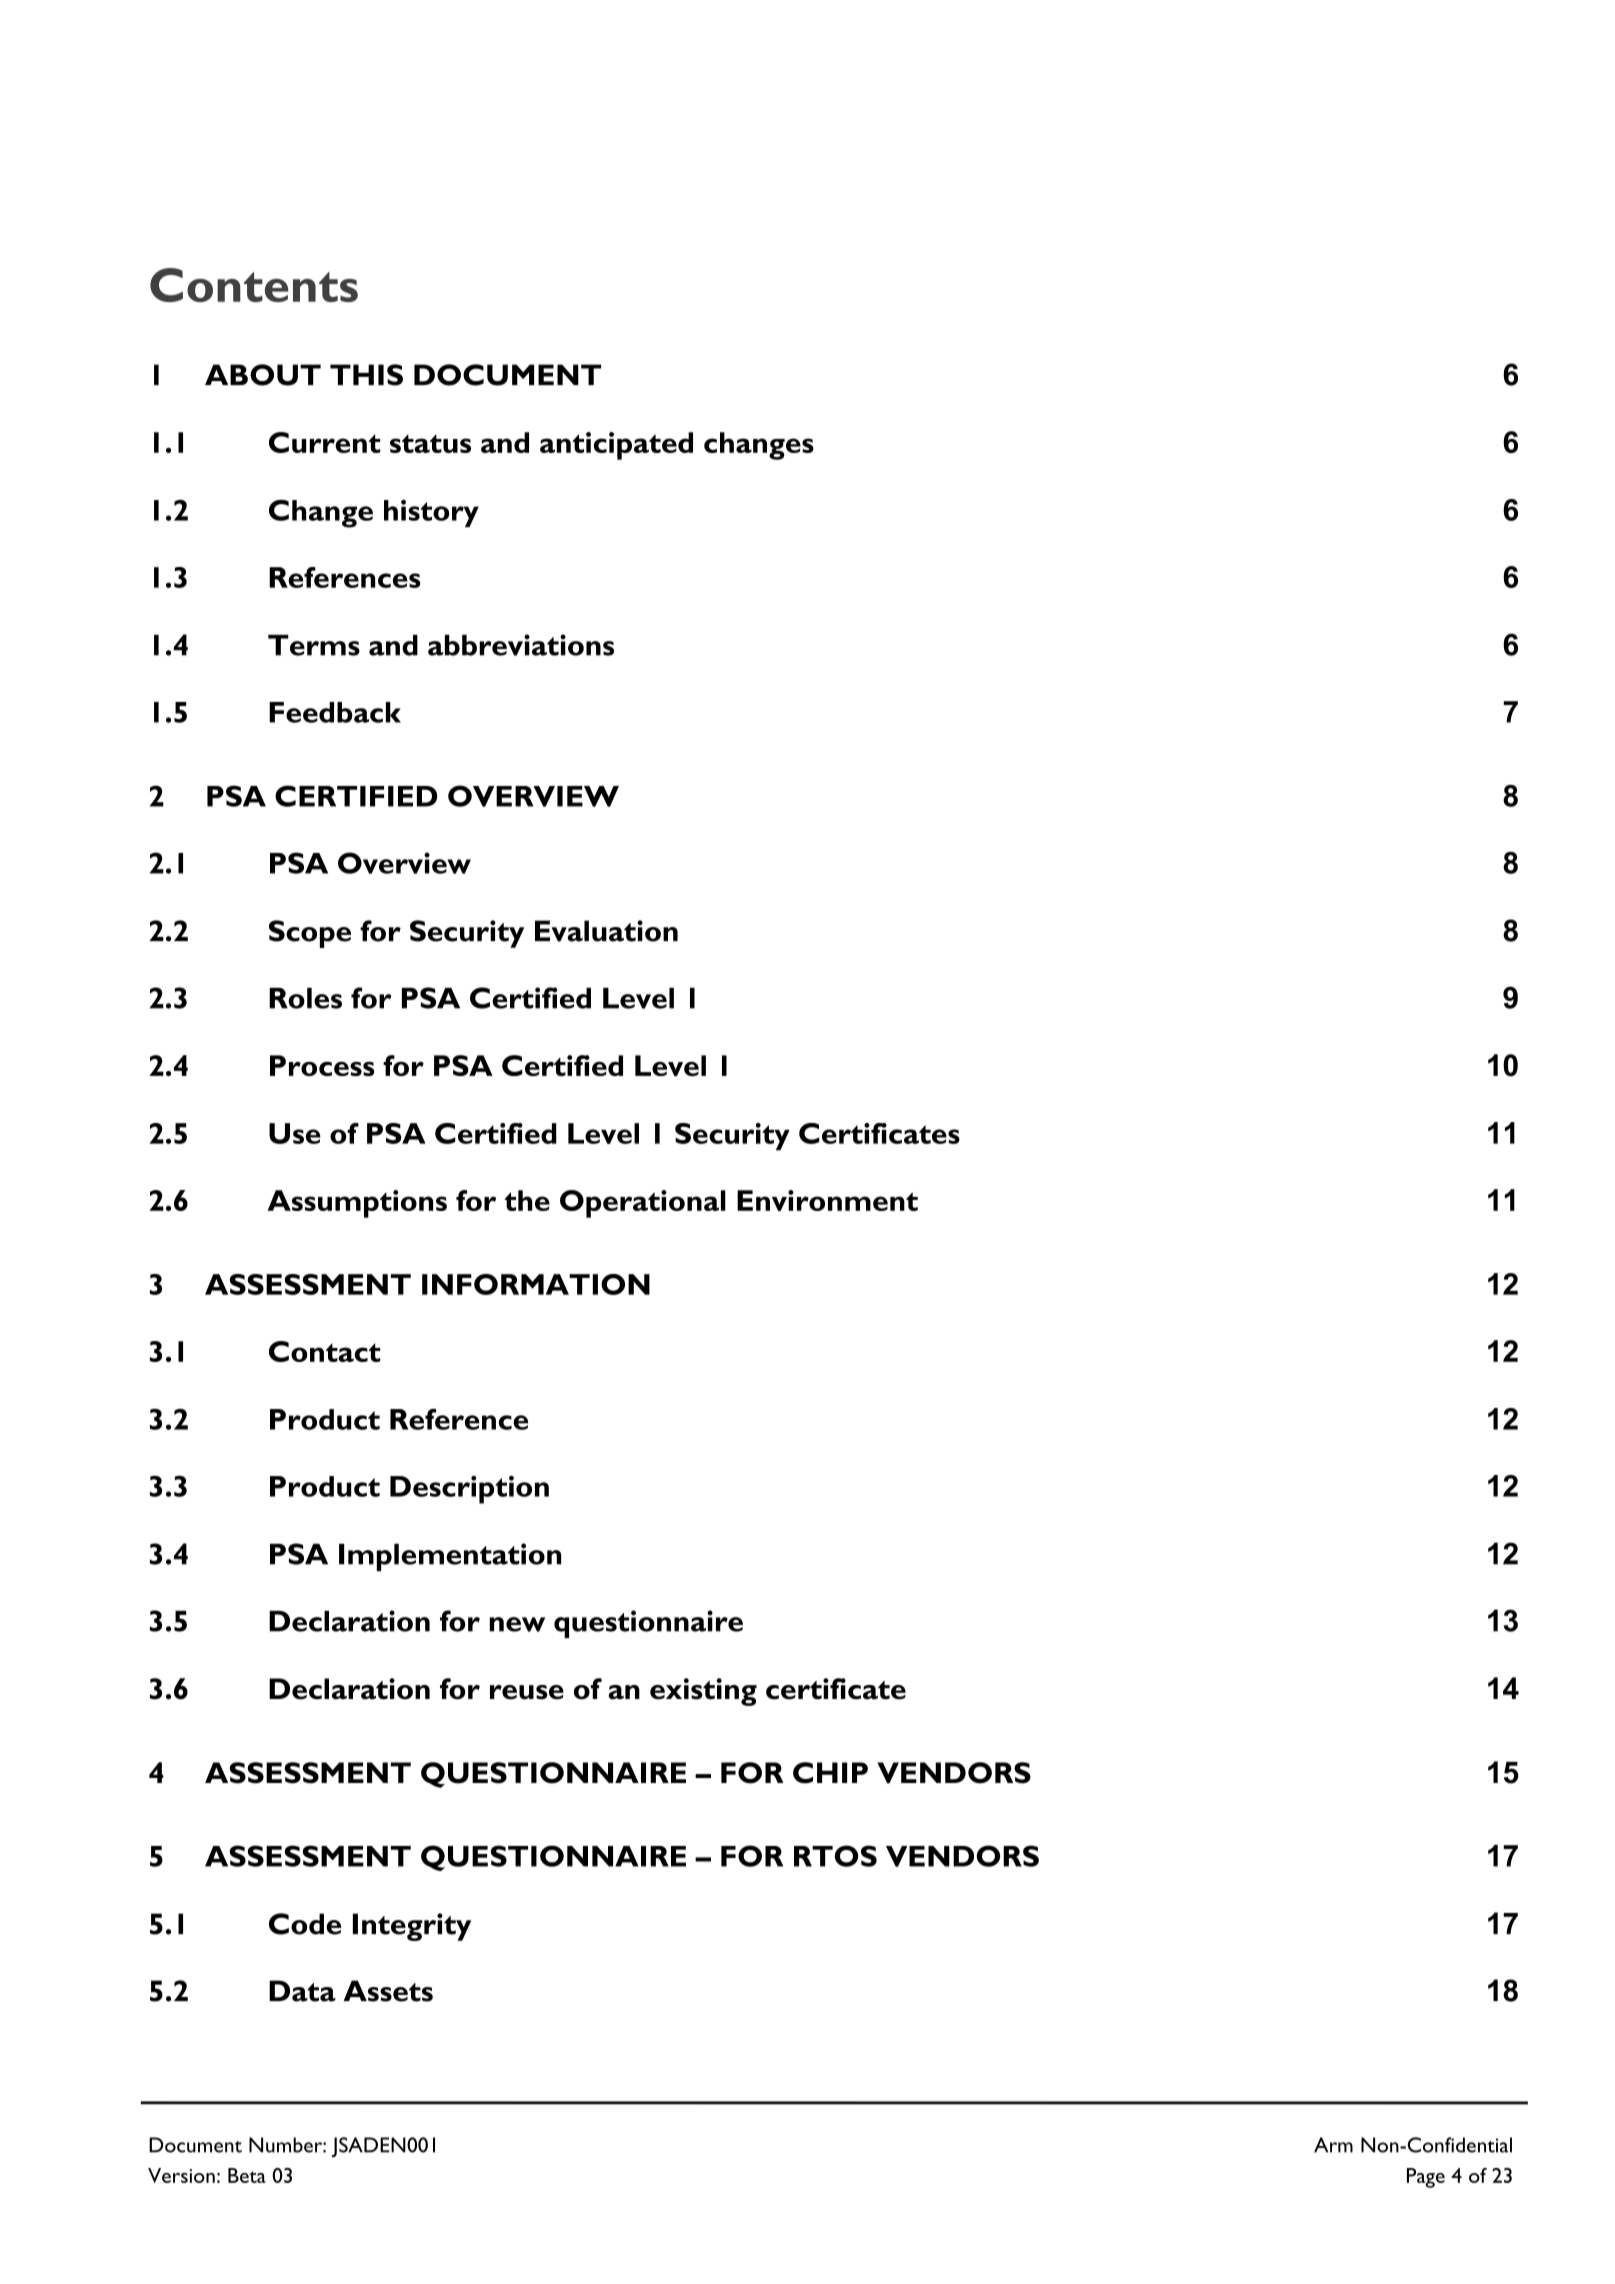  What do you see at coordinates (335, 712) in the document?
I see `Feedback` at bounding box center [335, 712].
